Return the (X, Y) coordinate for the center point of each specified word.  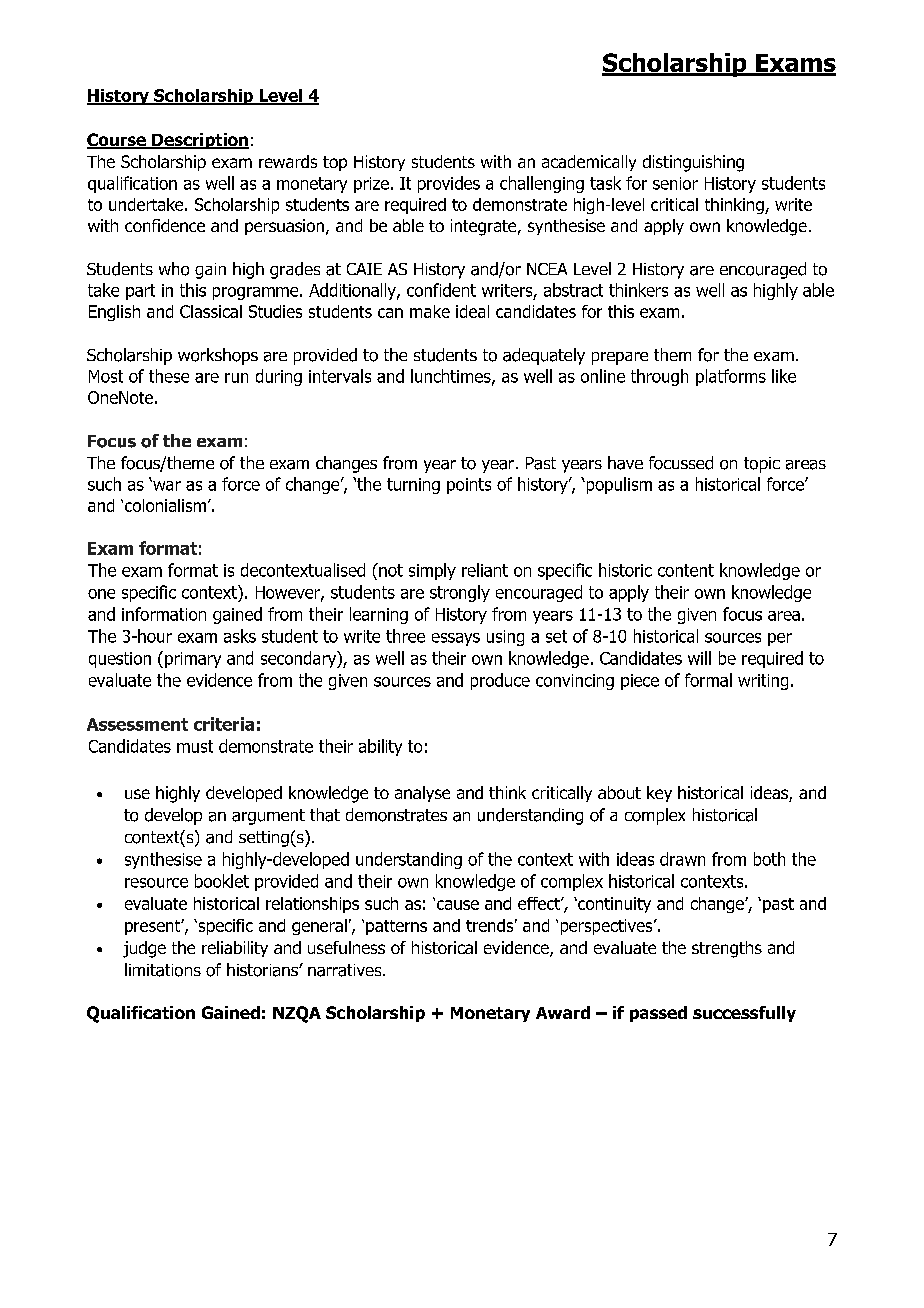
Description (199, 141)
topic (762, 465)
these (169, 376)
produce (500, 681)
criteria (224, 724)
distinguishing (693, 163)
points (469, 486)
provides (449, 184)
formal (708, 680)
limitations (163, 970)
